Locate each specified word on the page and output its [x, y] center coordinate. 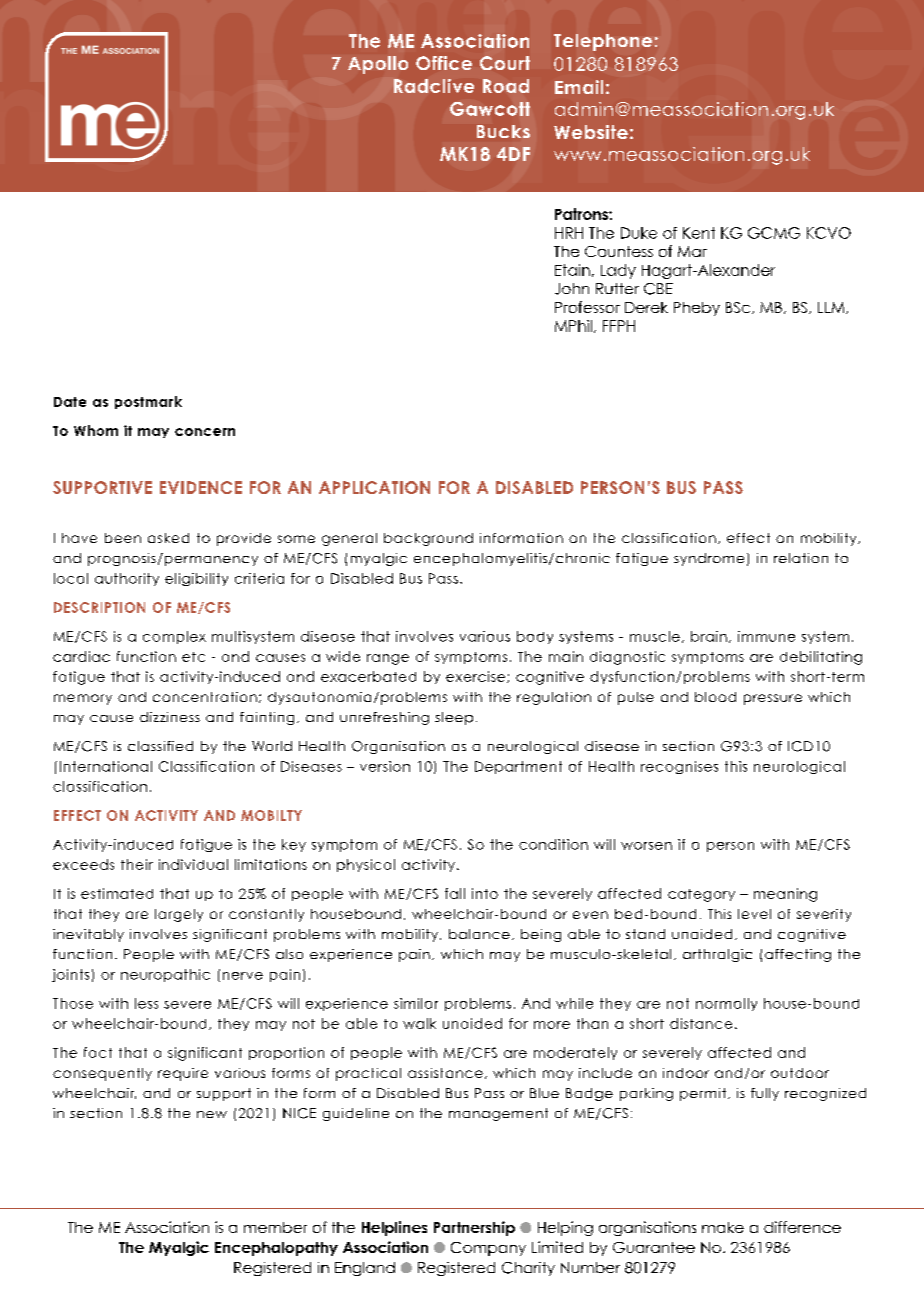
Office [444, 63]
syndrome [709, 559]
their [137, 864]
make [723, 1227]
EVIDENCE [201, 487]
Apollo [378, 65]
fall [455, 893]
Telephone [603, 42]
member [275, 1227]
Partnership [474, 1228]
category [701, 895]
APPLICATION [374, 487]
